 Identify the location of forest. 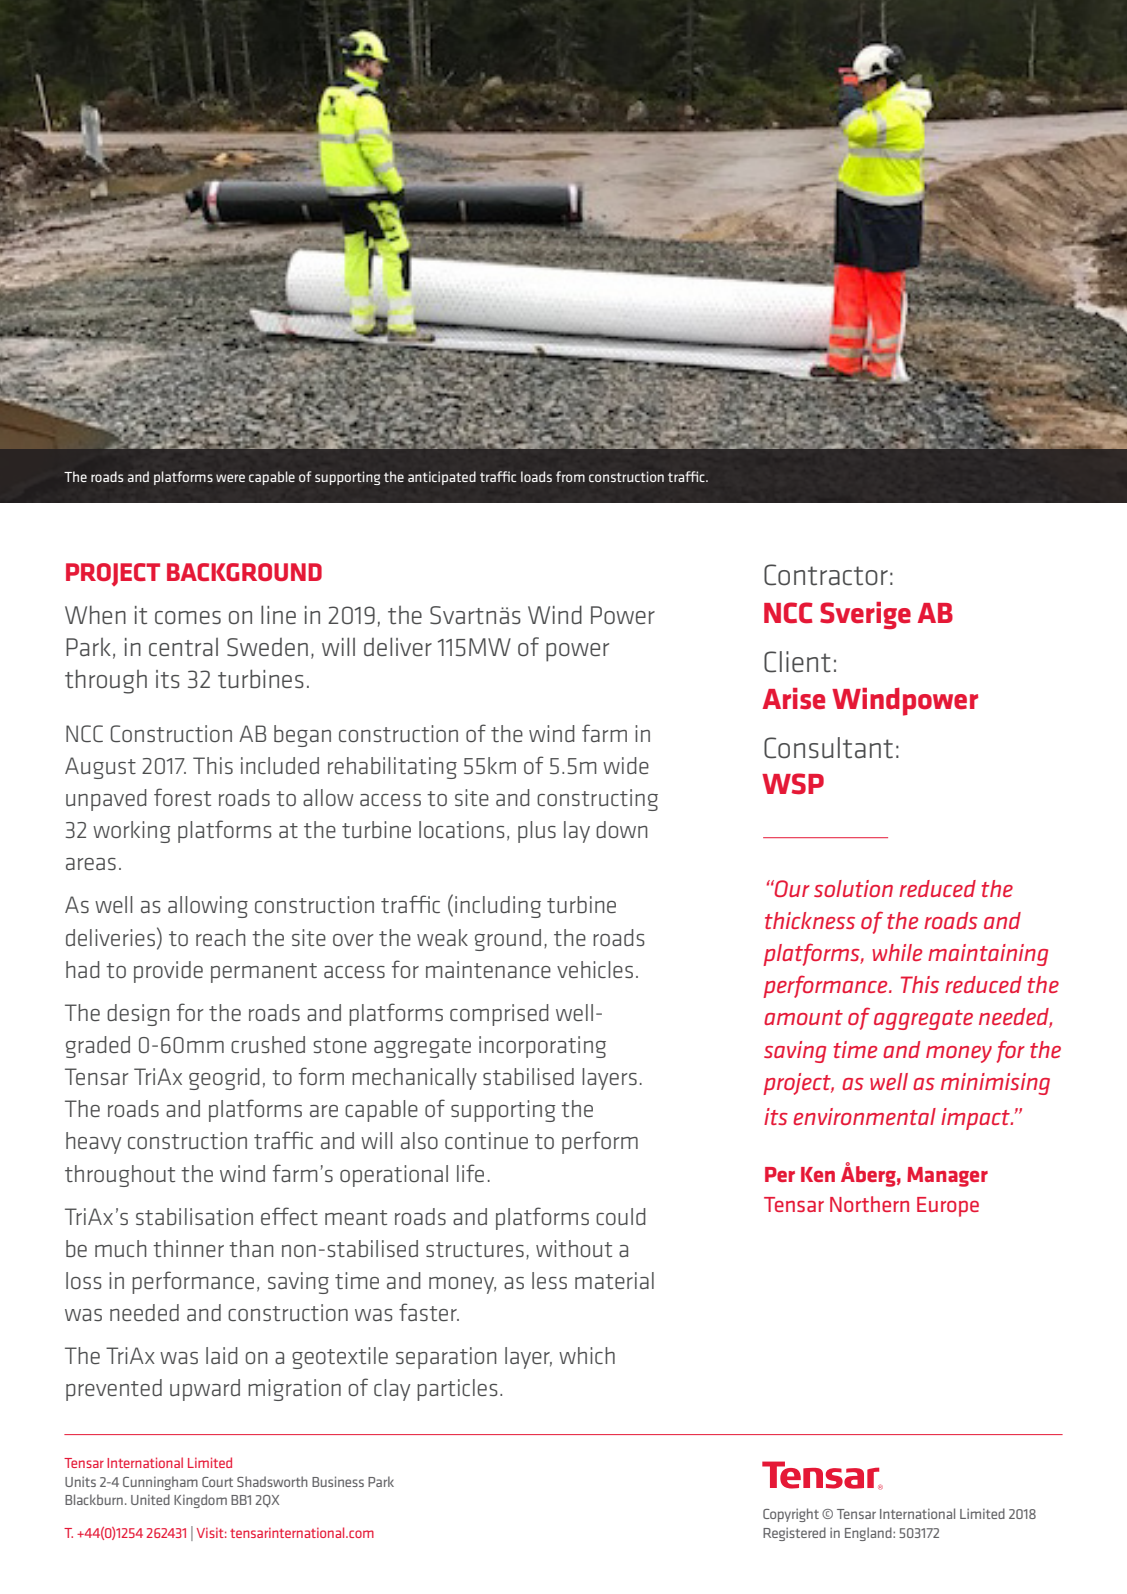
(182, 797).
